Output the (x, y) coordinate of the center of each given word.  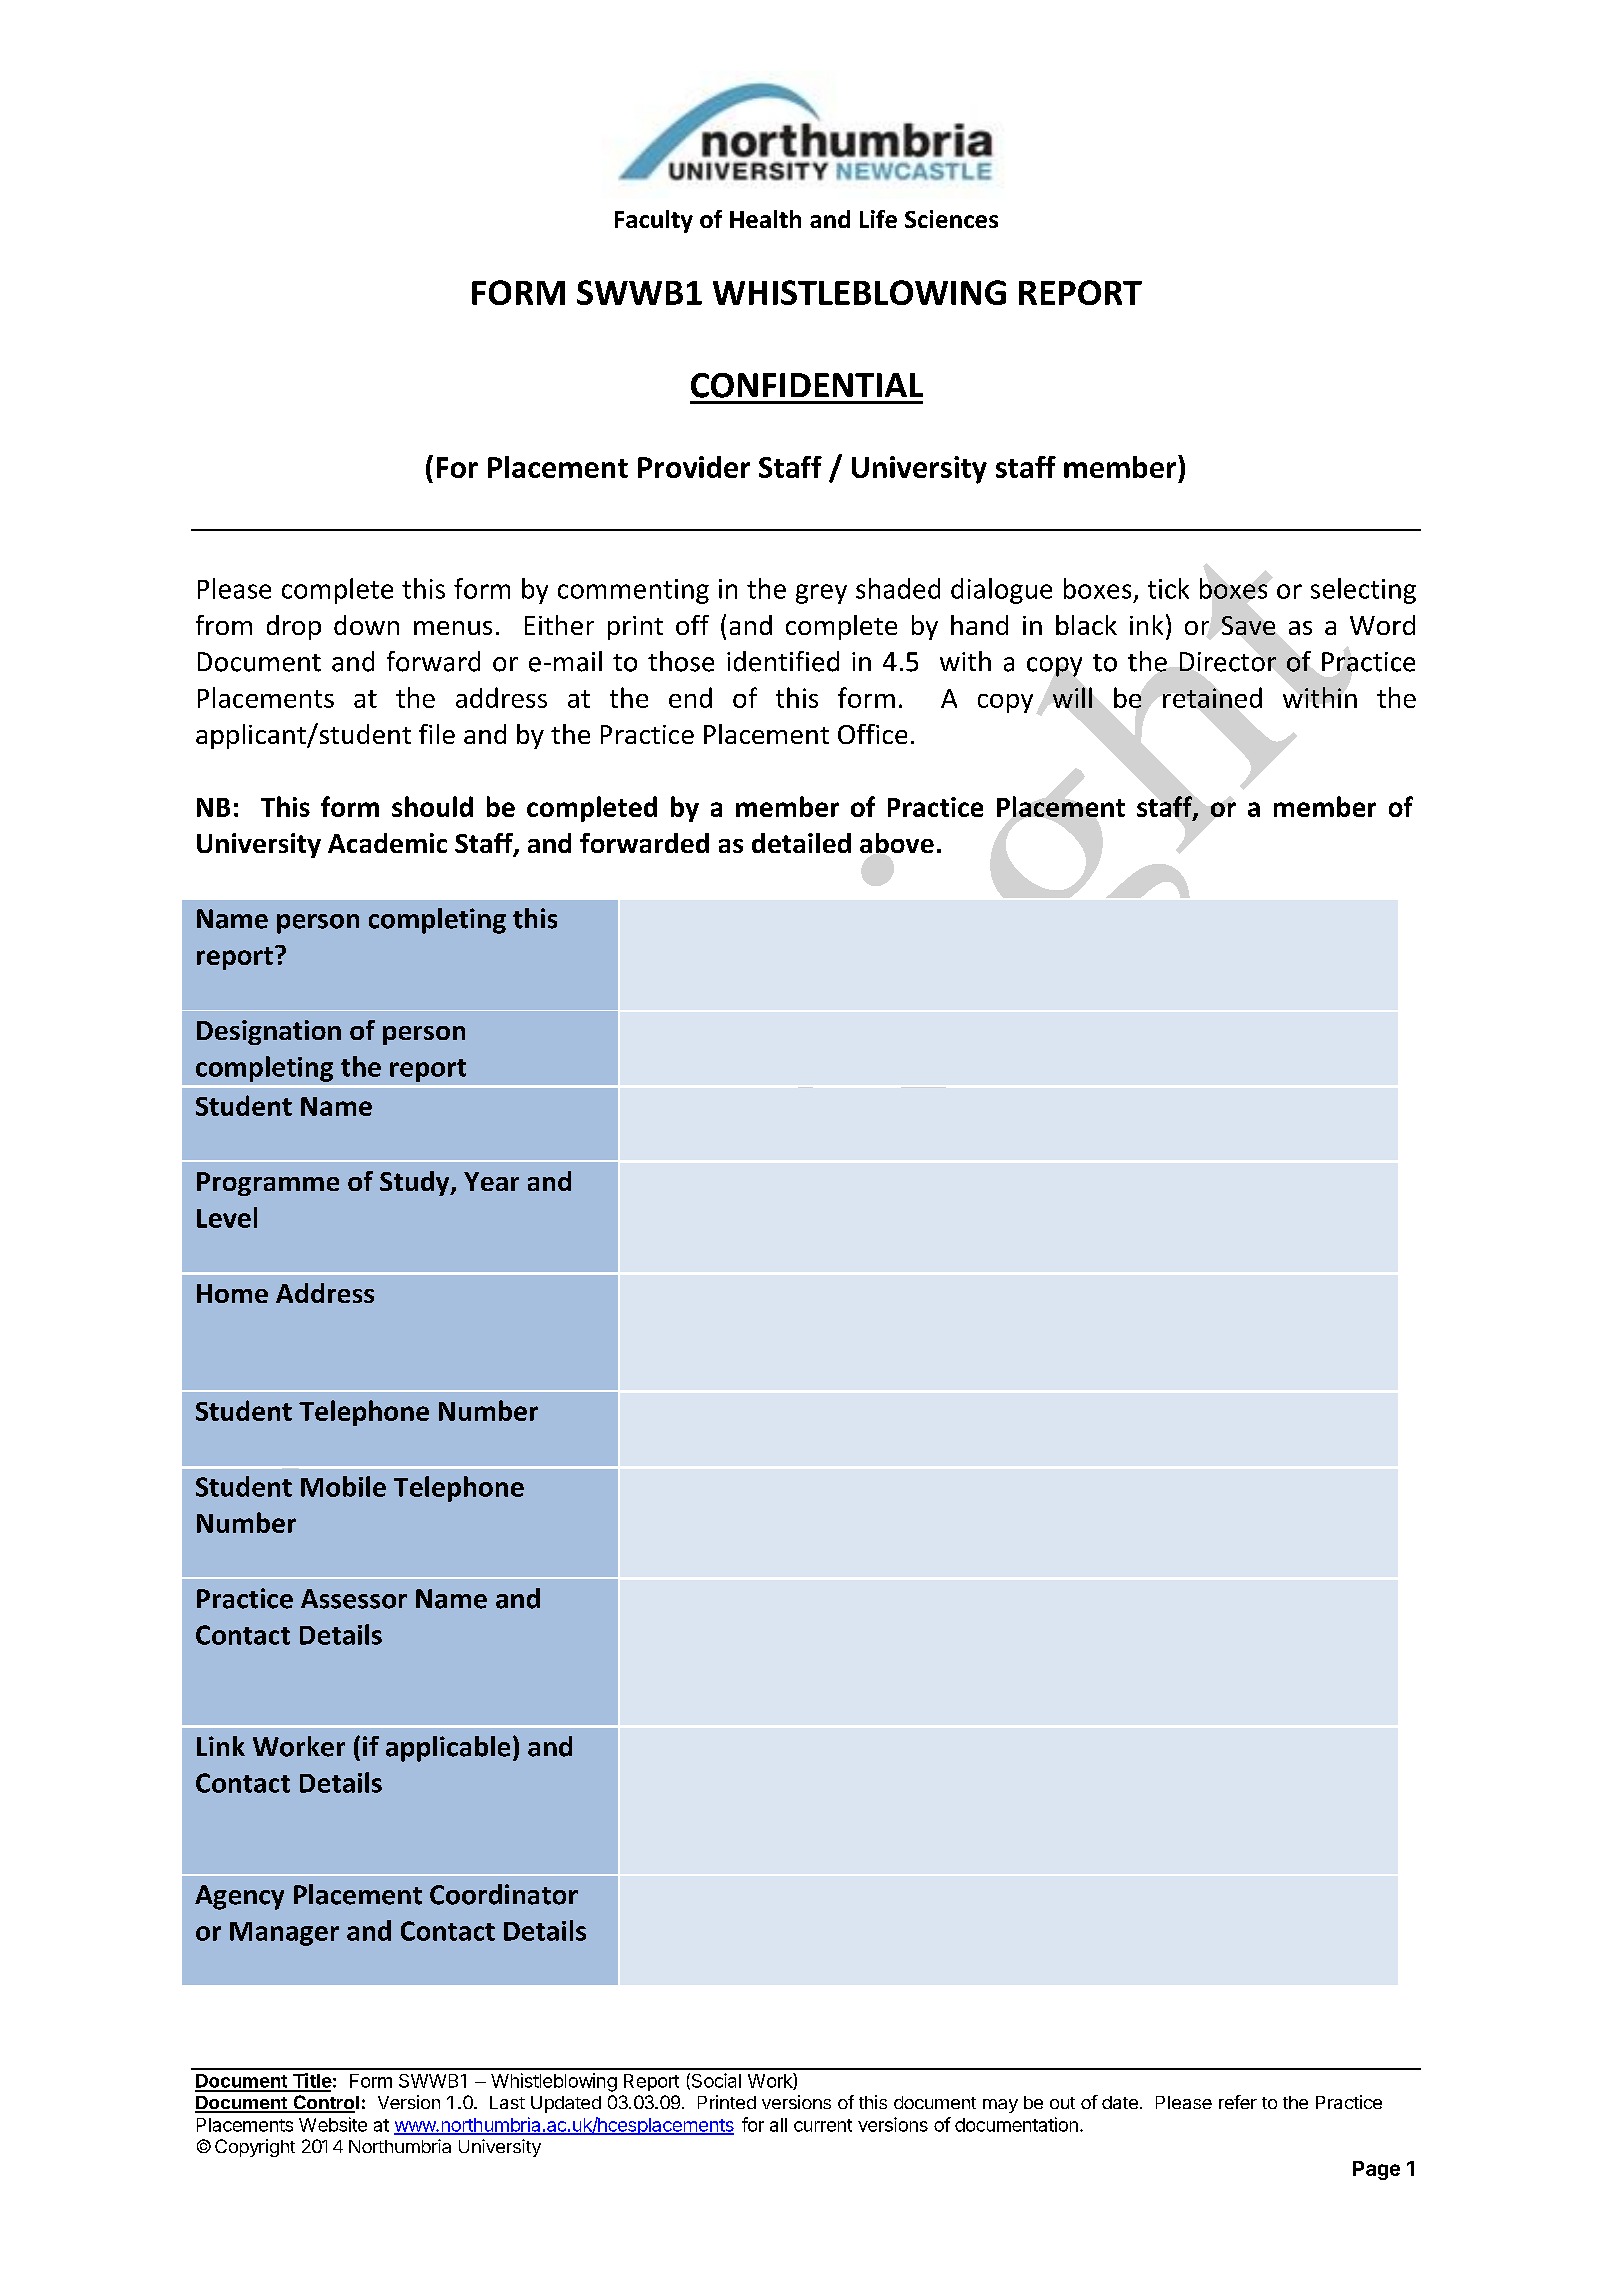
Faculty (654, 221)
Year (491, 1181)
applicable (448, 1749)
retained (1212, 697)
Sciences (951, 219)
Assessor (354, 1599)
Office (872, 734)
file (437, 734)
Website (333, 2124)
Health (765, 219)
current (823, 2125)
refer (1238, 2102)
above (897, 843)
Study (416, 1183)
